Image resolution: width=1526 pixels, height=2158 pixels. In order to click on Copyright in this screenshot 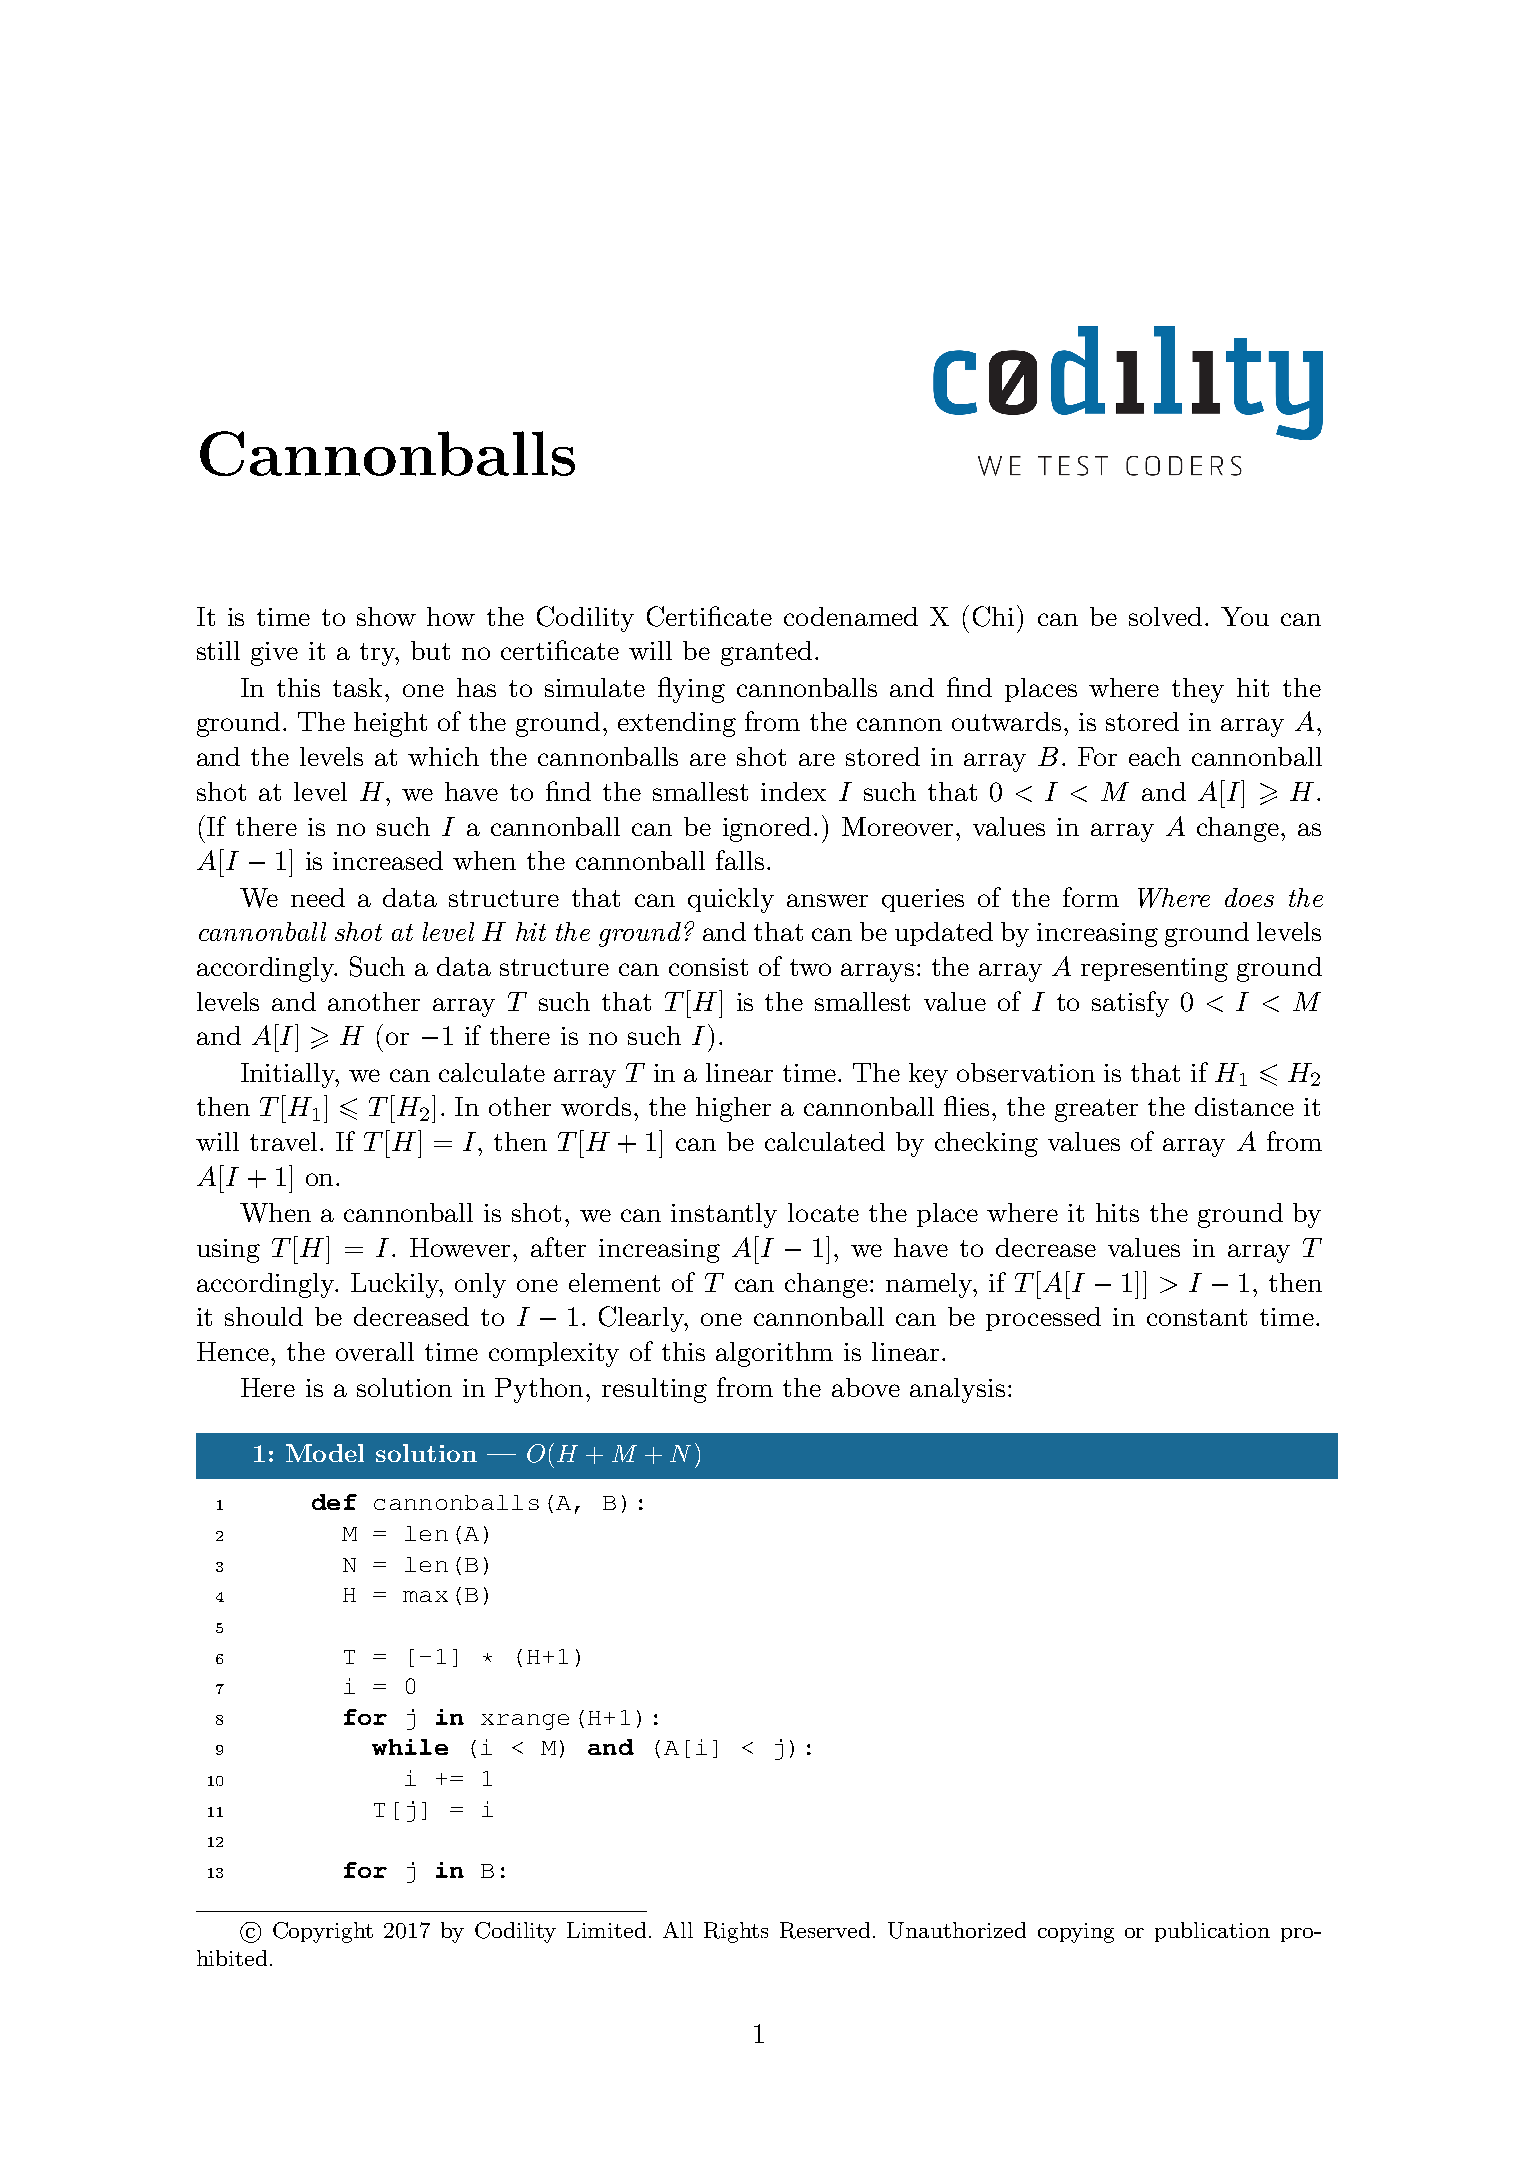, I will do `click(323, 1932)`.
